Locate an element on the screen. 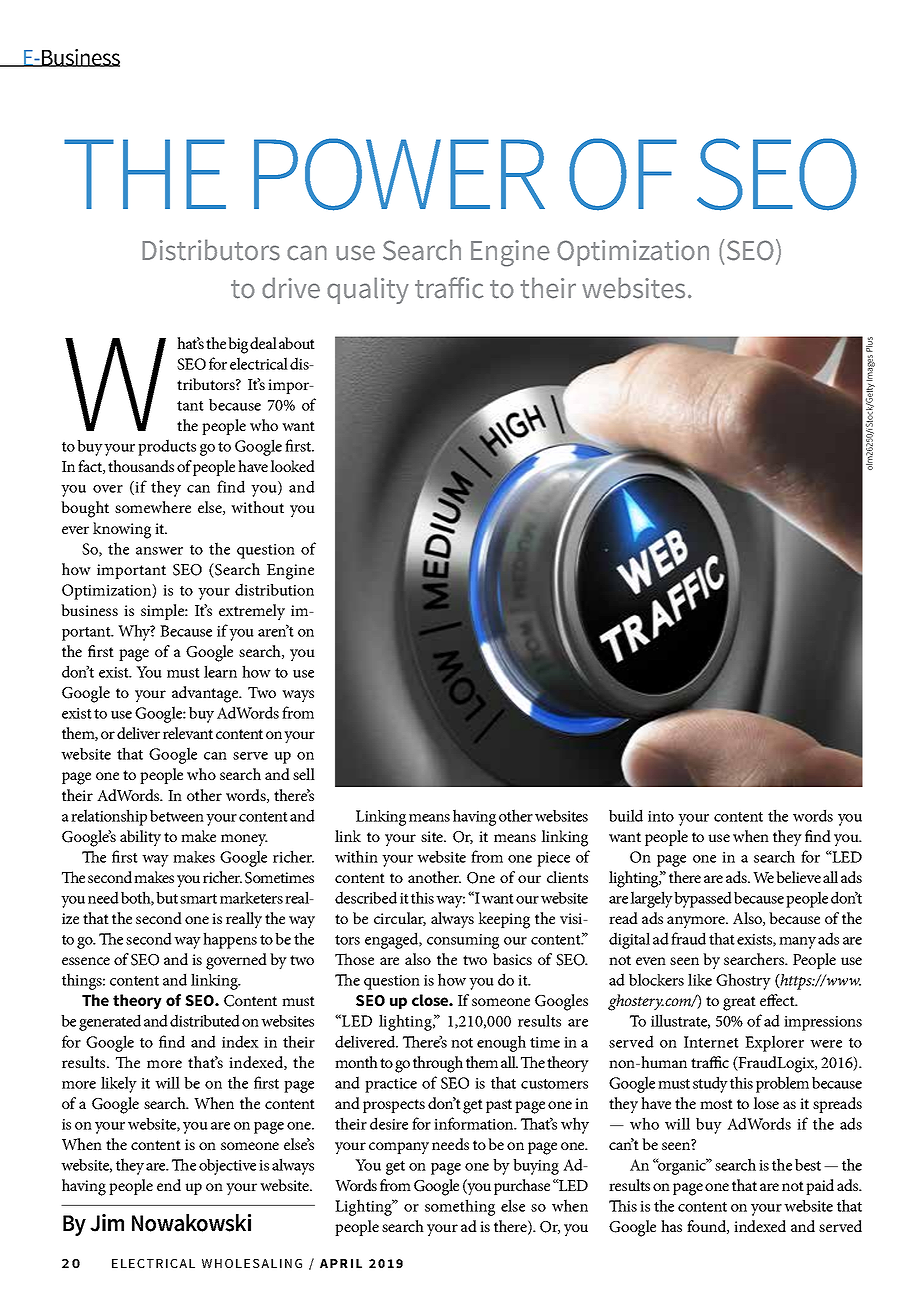 This screenshot has height=1294, width=924. something is located at coordinates (460, 1207).
